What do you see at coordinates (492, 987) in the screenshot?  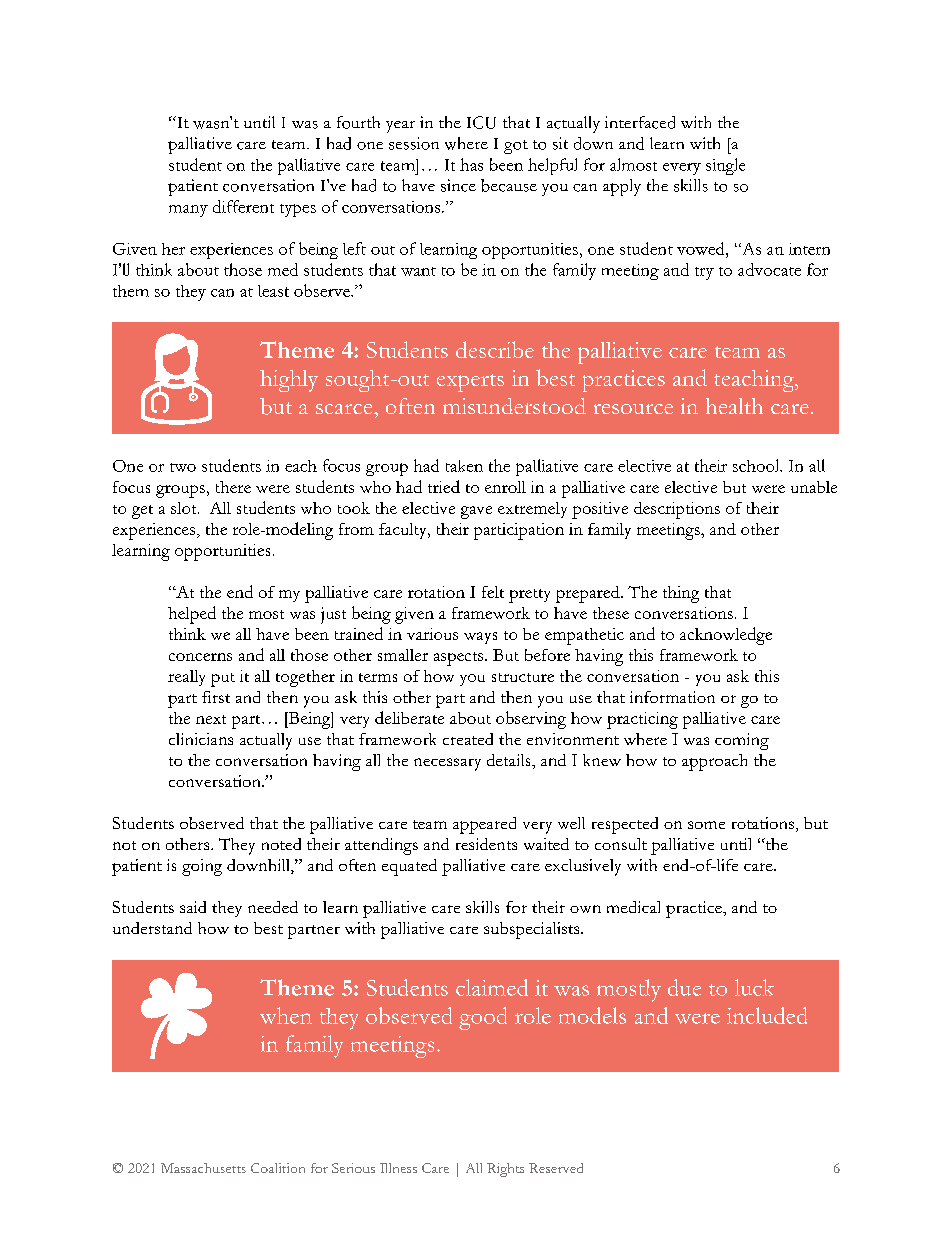 I see `claimed` at bounding box center [492, 987].
